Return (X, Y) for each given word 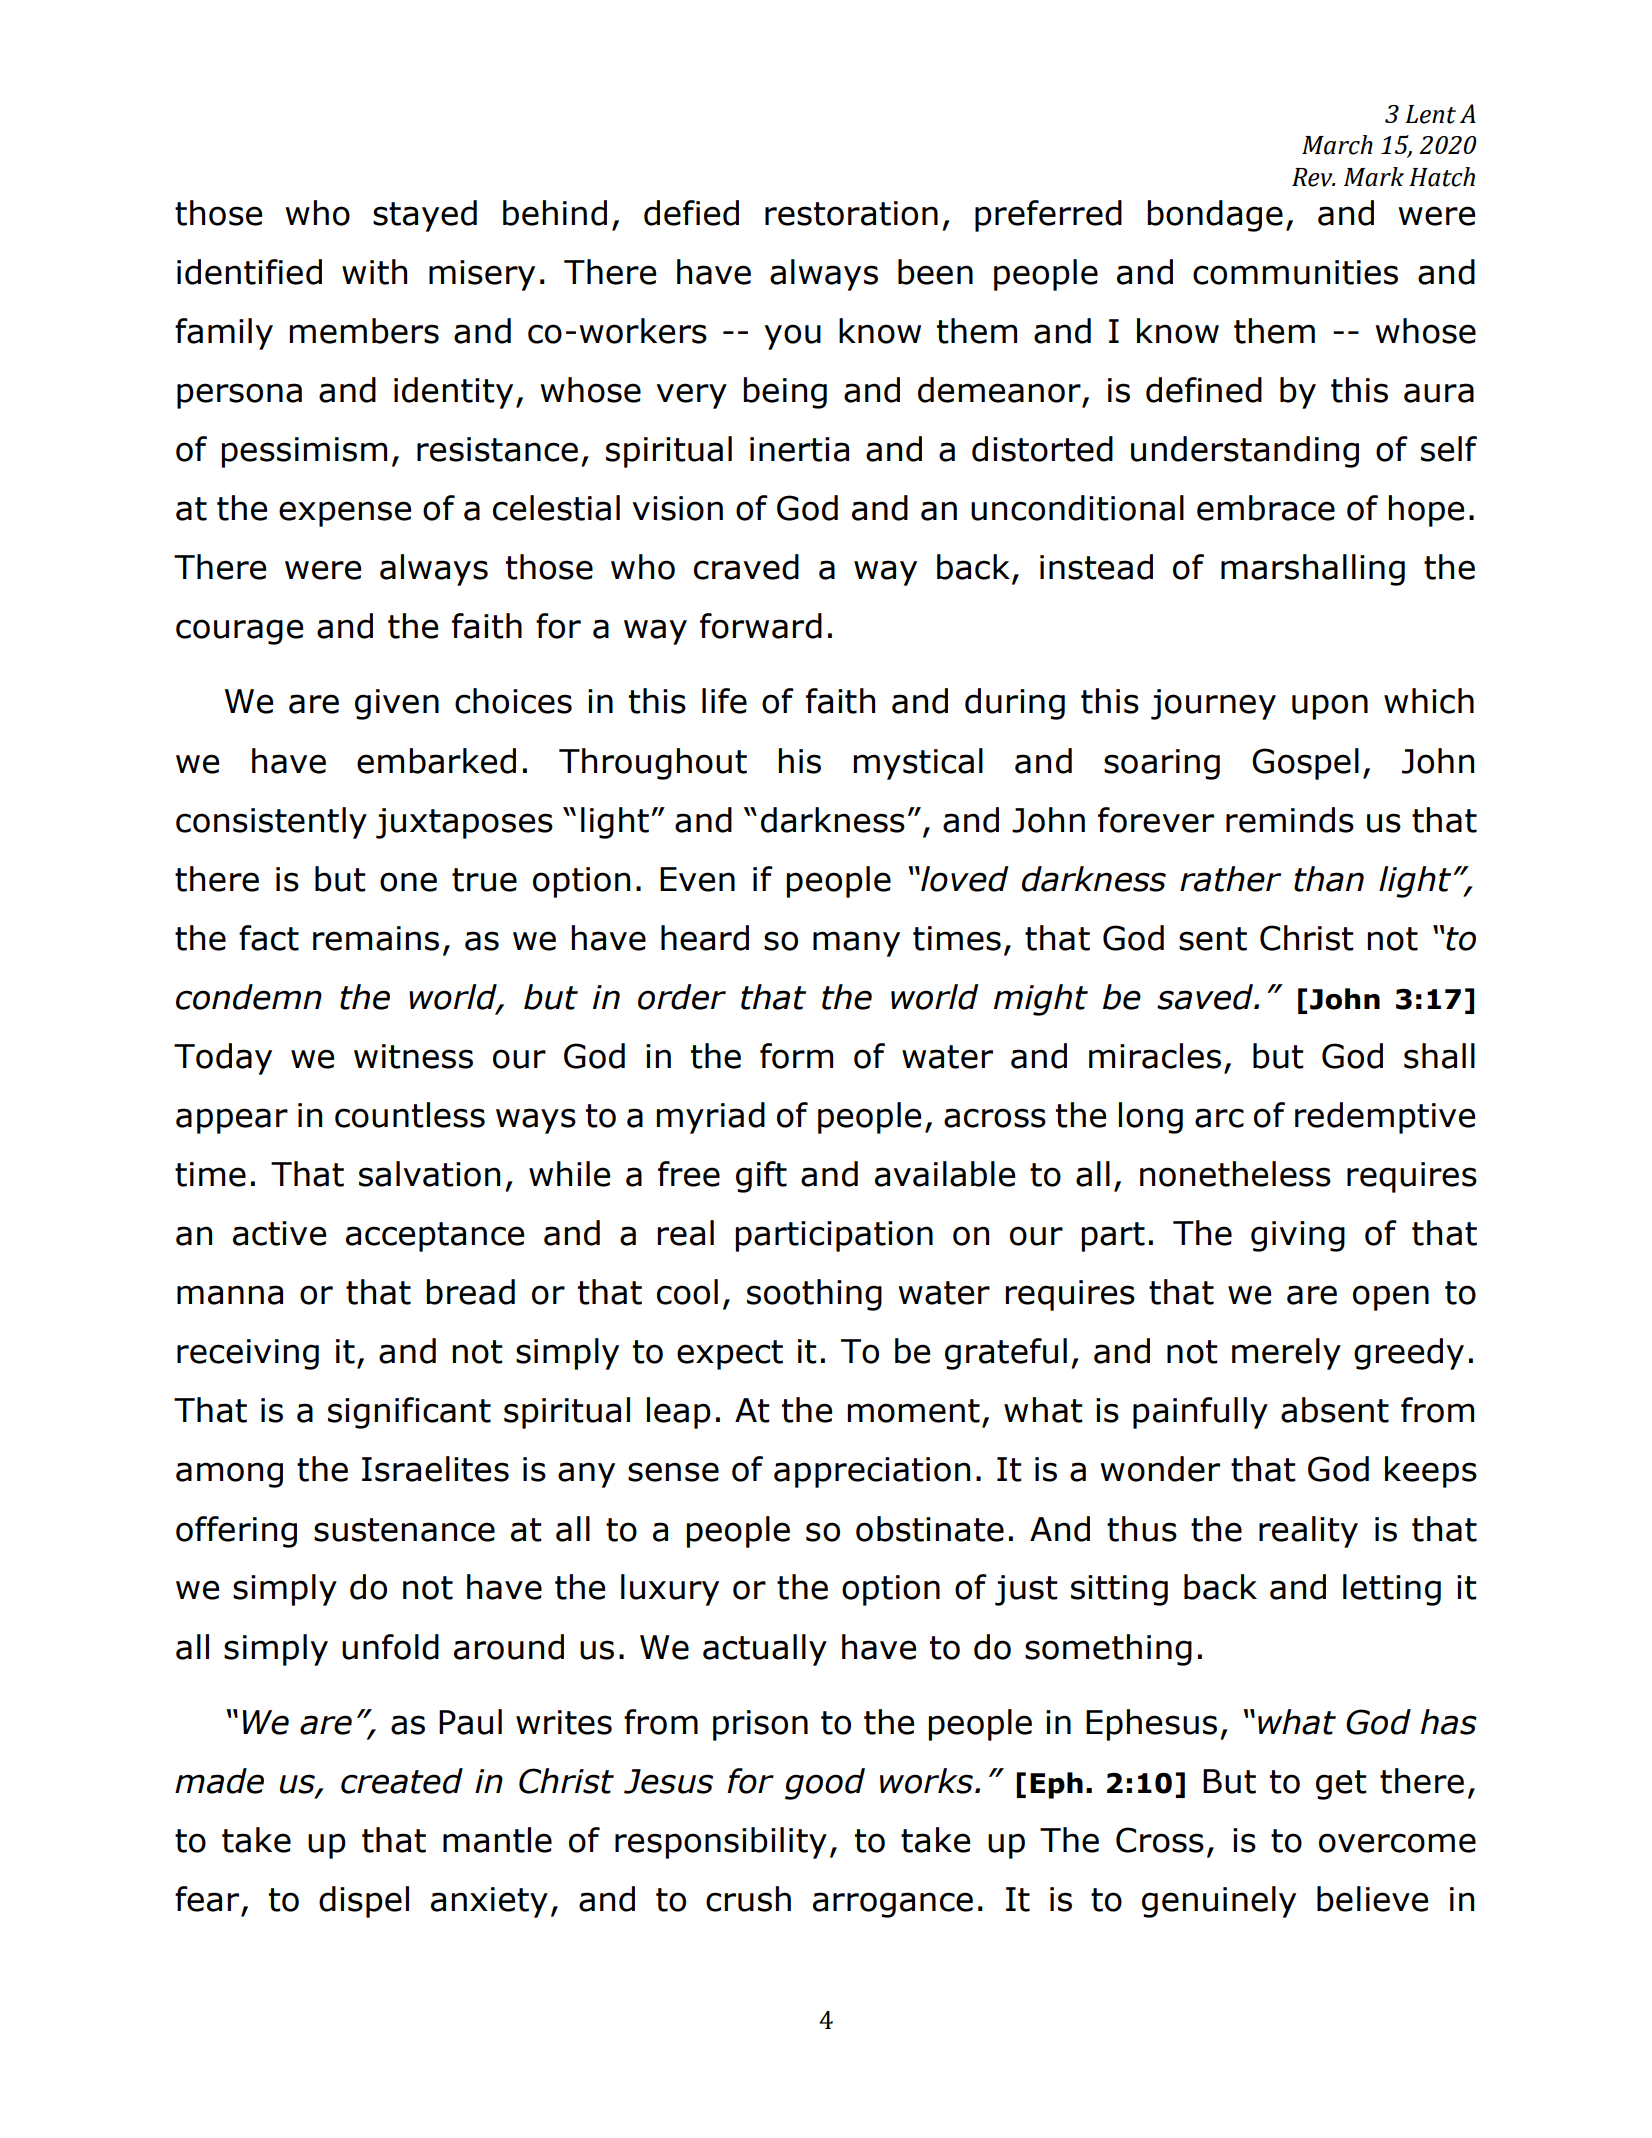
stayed (425, 216)
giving (1298, 1236)
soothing (814, 1295)
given (397, 704)
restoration (851, 213)
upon (1330, 707)
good (825, 1784)
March (1337, 145)
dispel (364, 1902)
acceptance (435, 1237)
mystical (918, 764)
